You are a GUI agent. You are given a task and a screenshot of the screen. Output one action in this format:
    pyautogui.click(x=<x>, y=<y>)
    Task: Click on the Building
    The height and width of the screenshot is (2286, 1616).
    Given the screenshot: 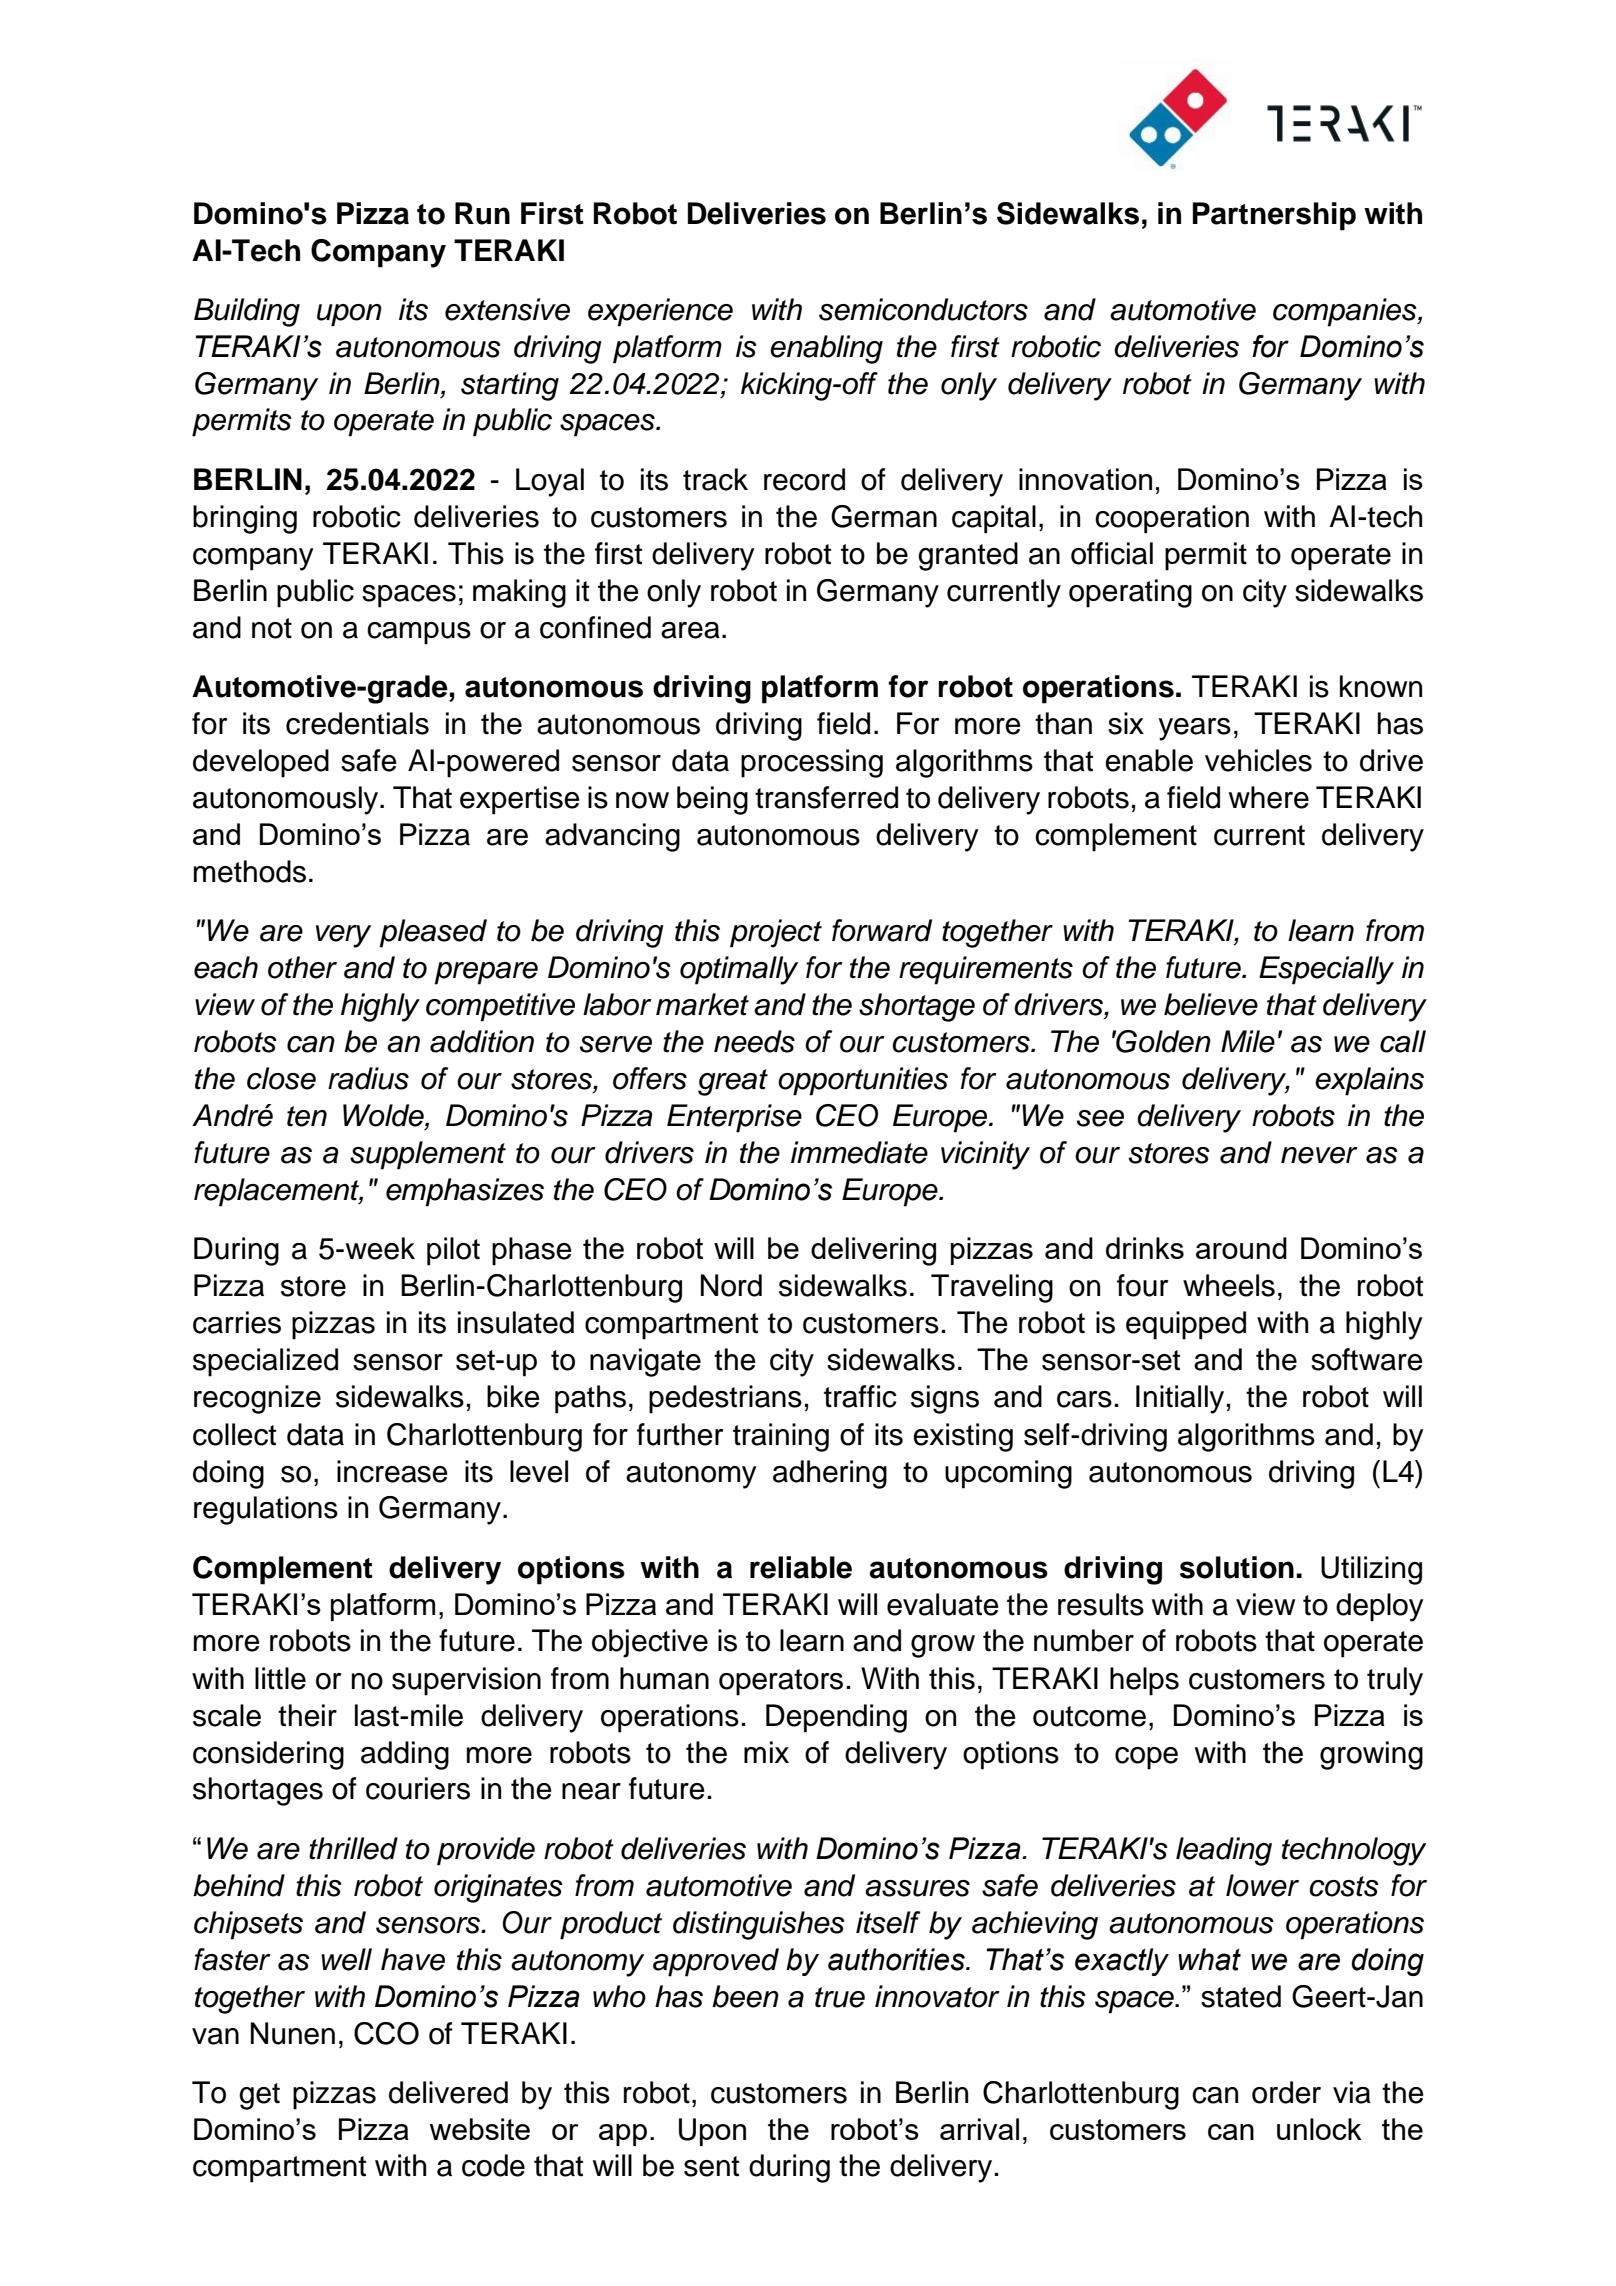 What is the action you would take?
    pyautogui.click(x=247, y=312)
